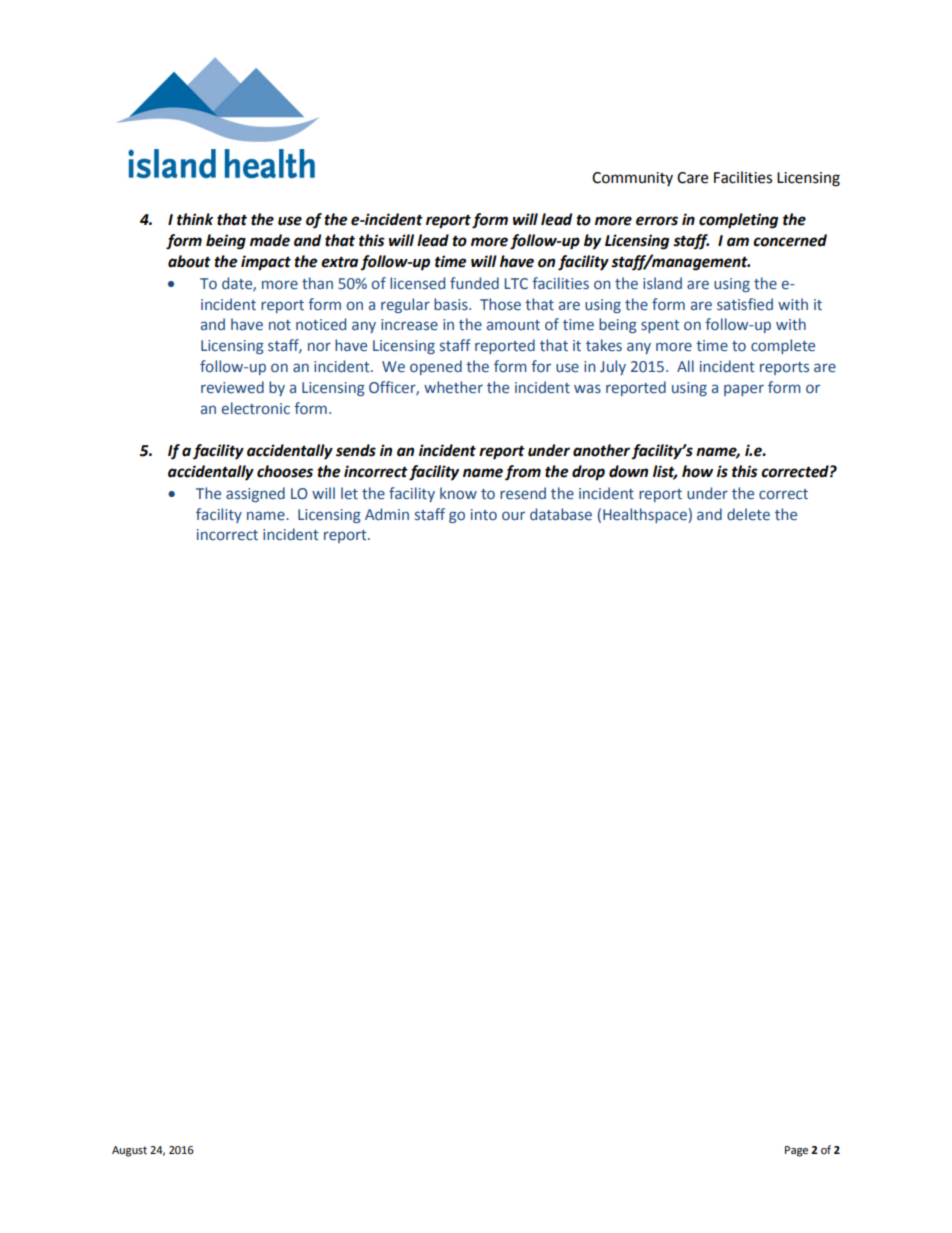 The width and height of the screenshot is (952, 1233). Describe the element at coordinates (484, 515) in the screenshot. I see `into` at that location.
